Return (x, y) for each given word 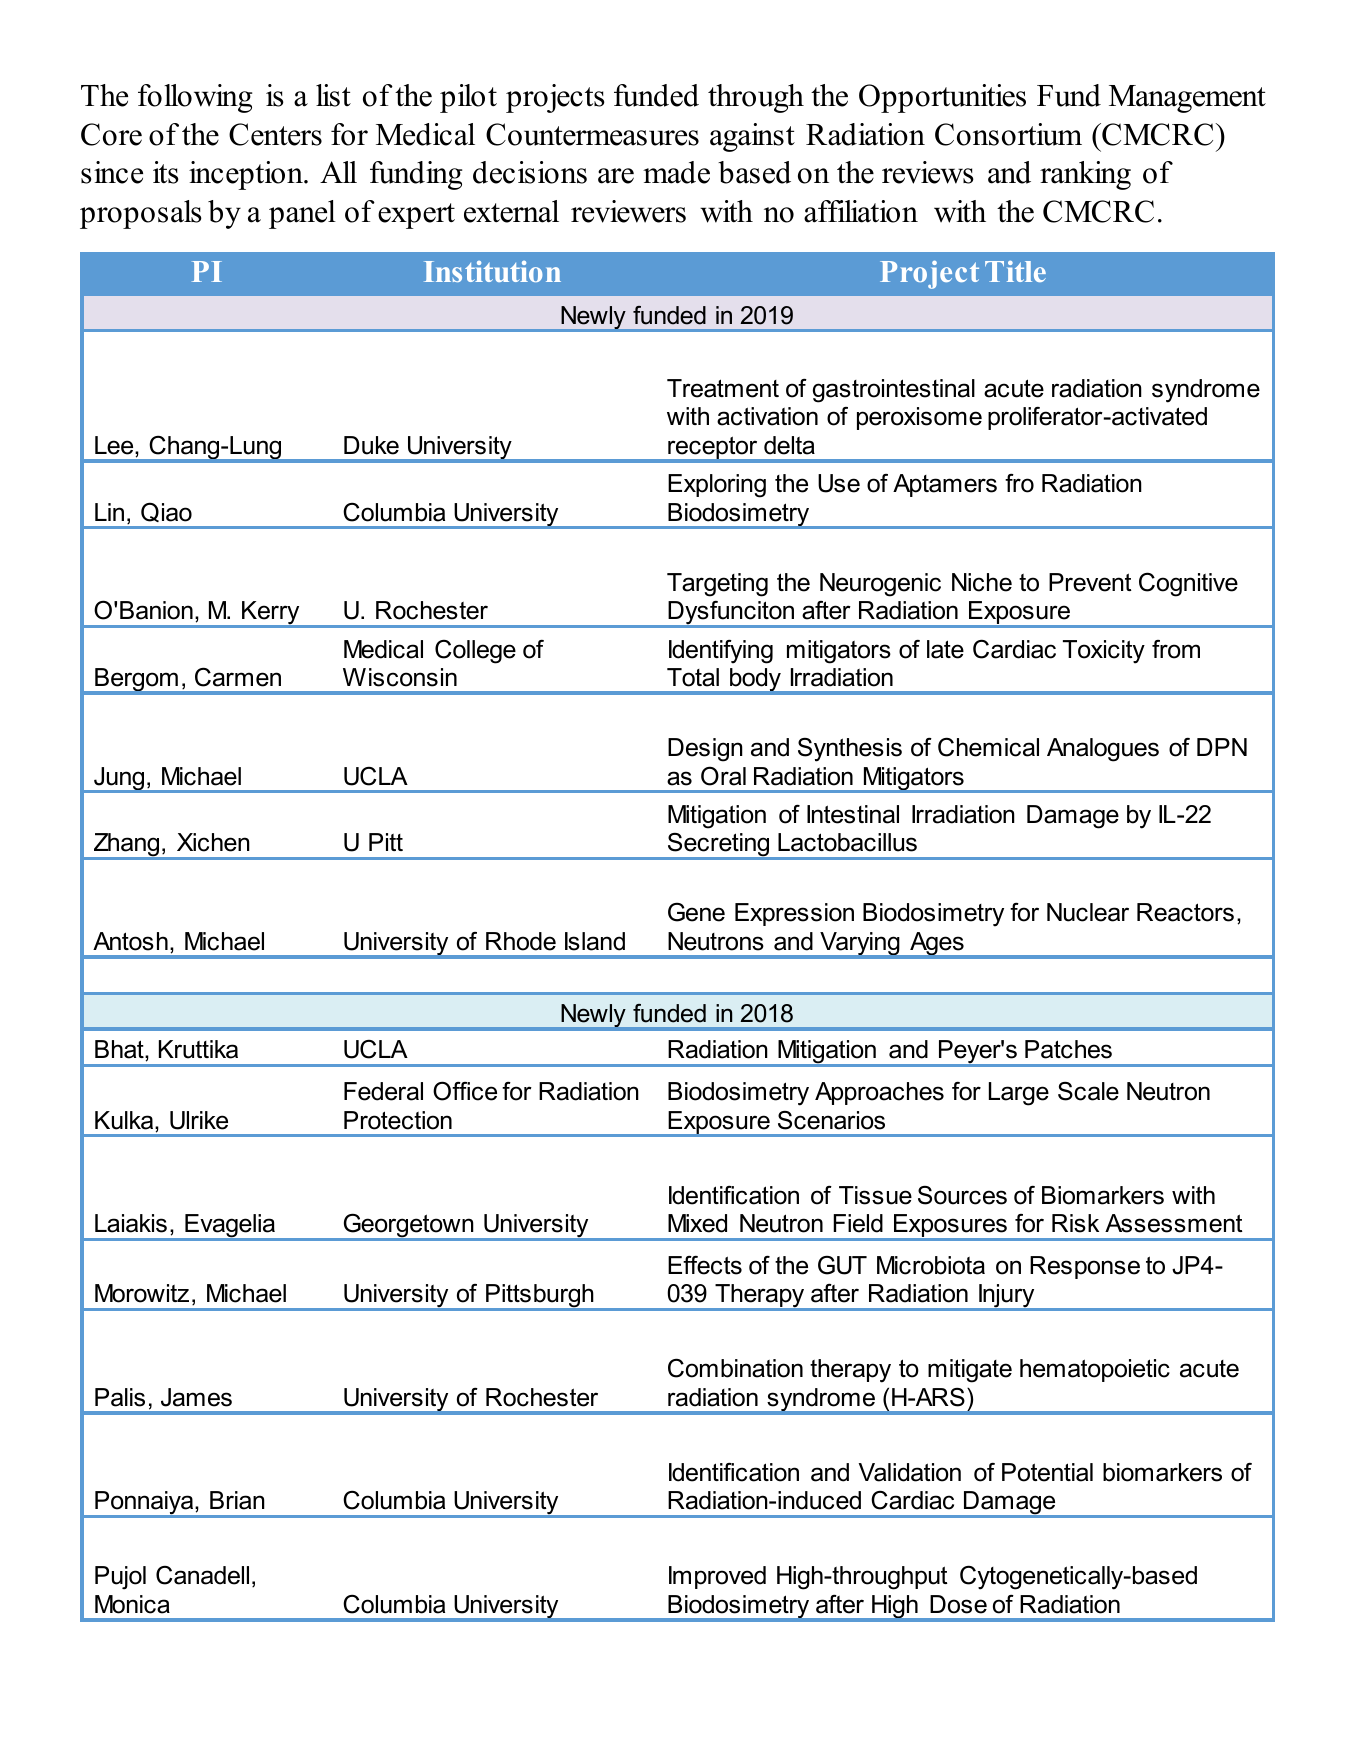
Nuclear (1088, 912)
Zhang (127, 846)
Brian (237, 1500)
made (676, 172)
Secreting (718, 846)
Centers (275, 134)
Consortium (1008, 134)
